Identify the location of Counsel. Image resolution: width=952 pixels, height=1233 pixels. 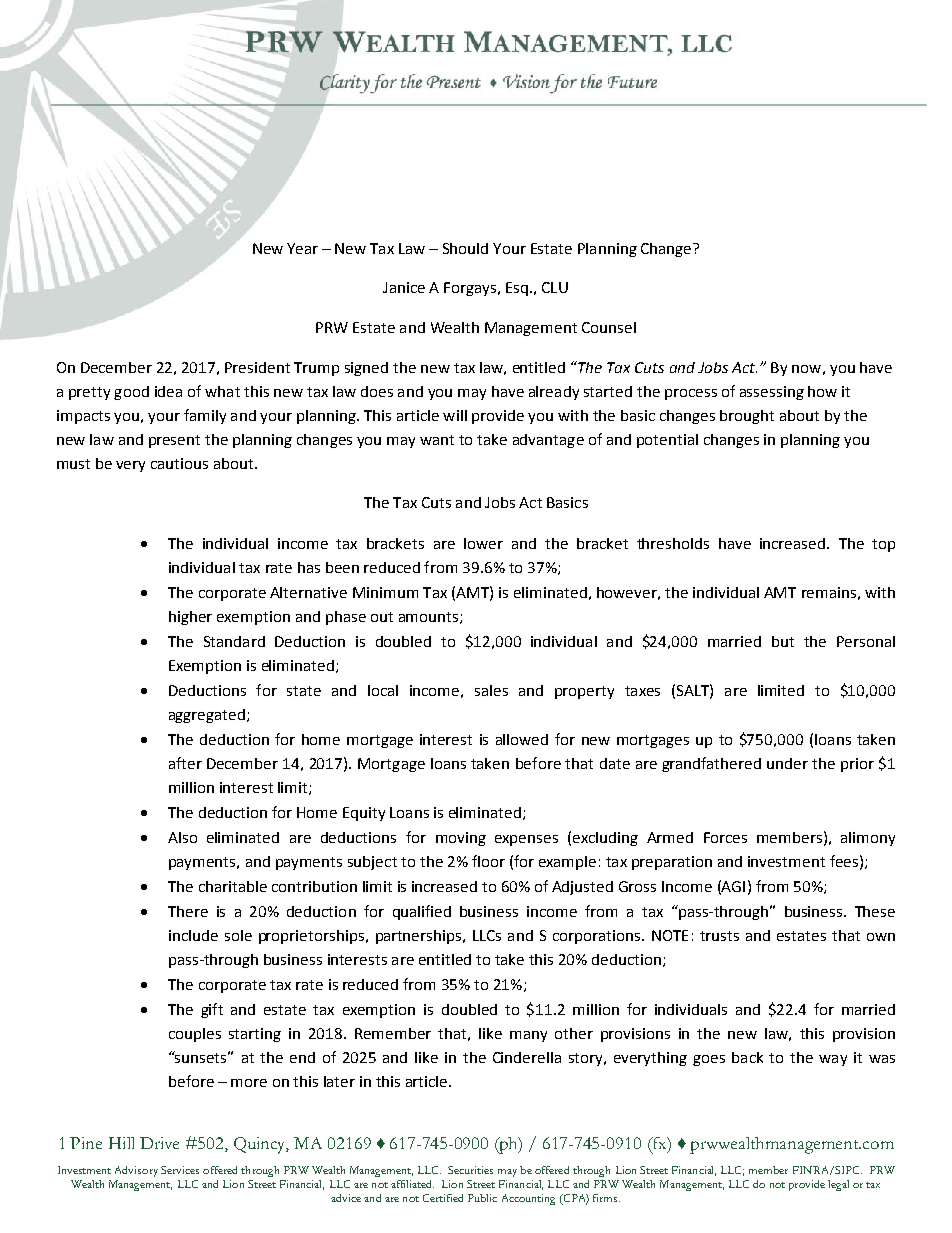
(609, 327).
